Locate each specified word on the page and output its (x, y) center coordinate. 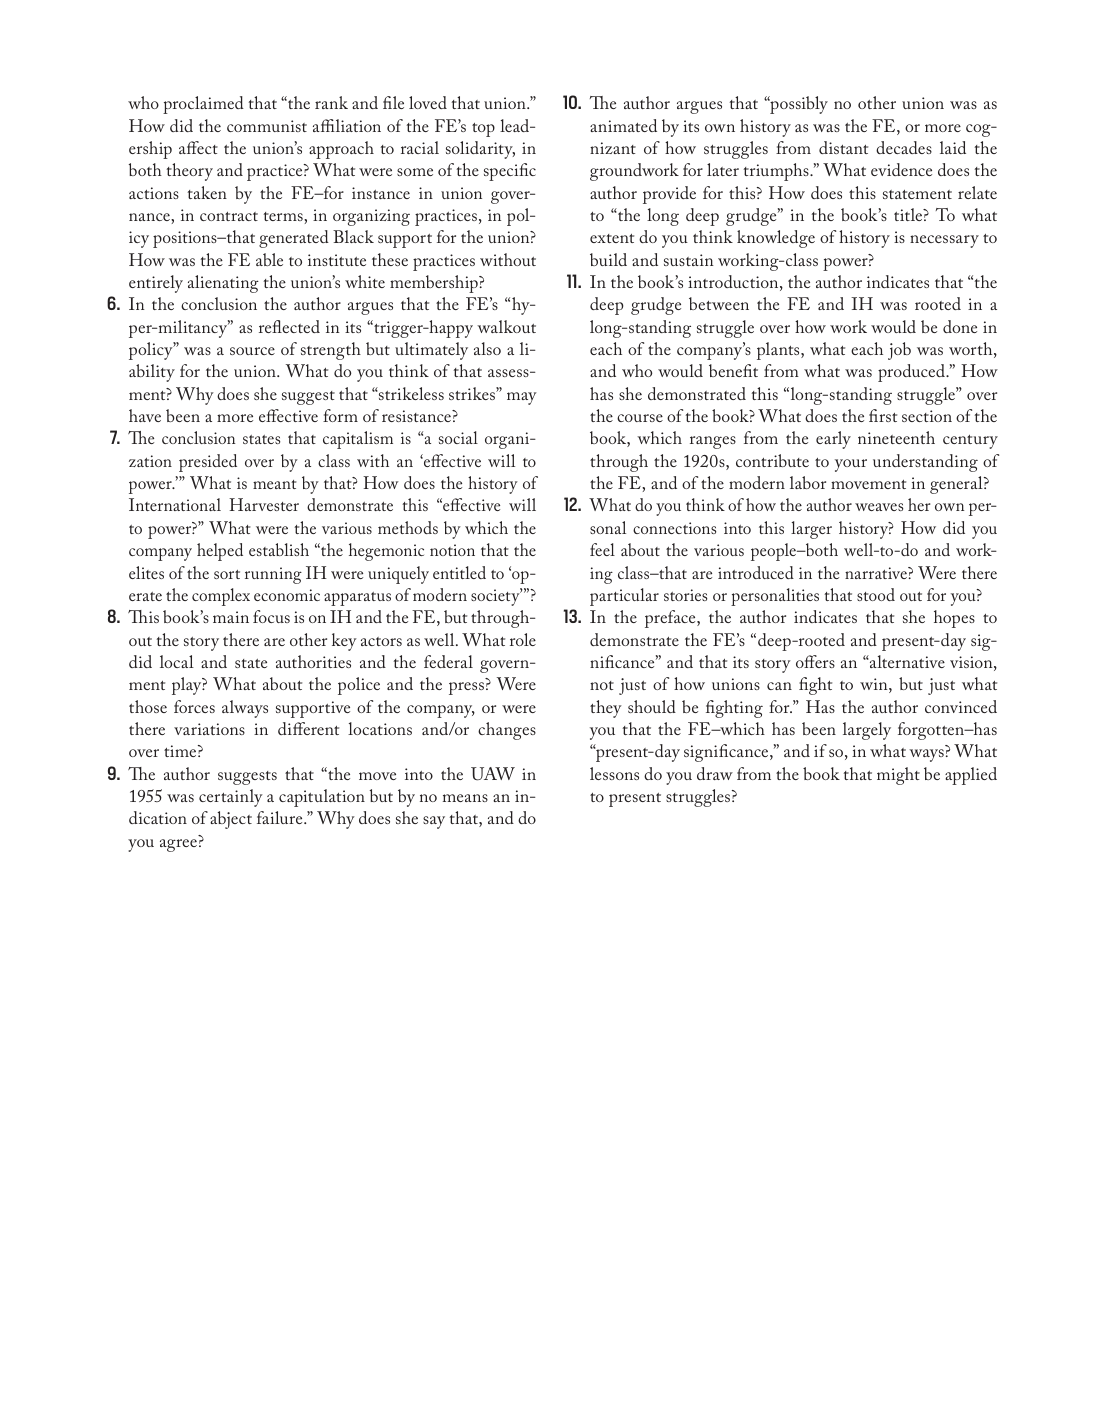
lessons (614, 773)
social (458, 437)
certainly (231, 798)
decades (904, 147)
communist (267, 126)
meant (275, 484)
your (851, 465)
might (898, 776)
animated (623, 125)
